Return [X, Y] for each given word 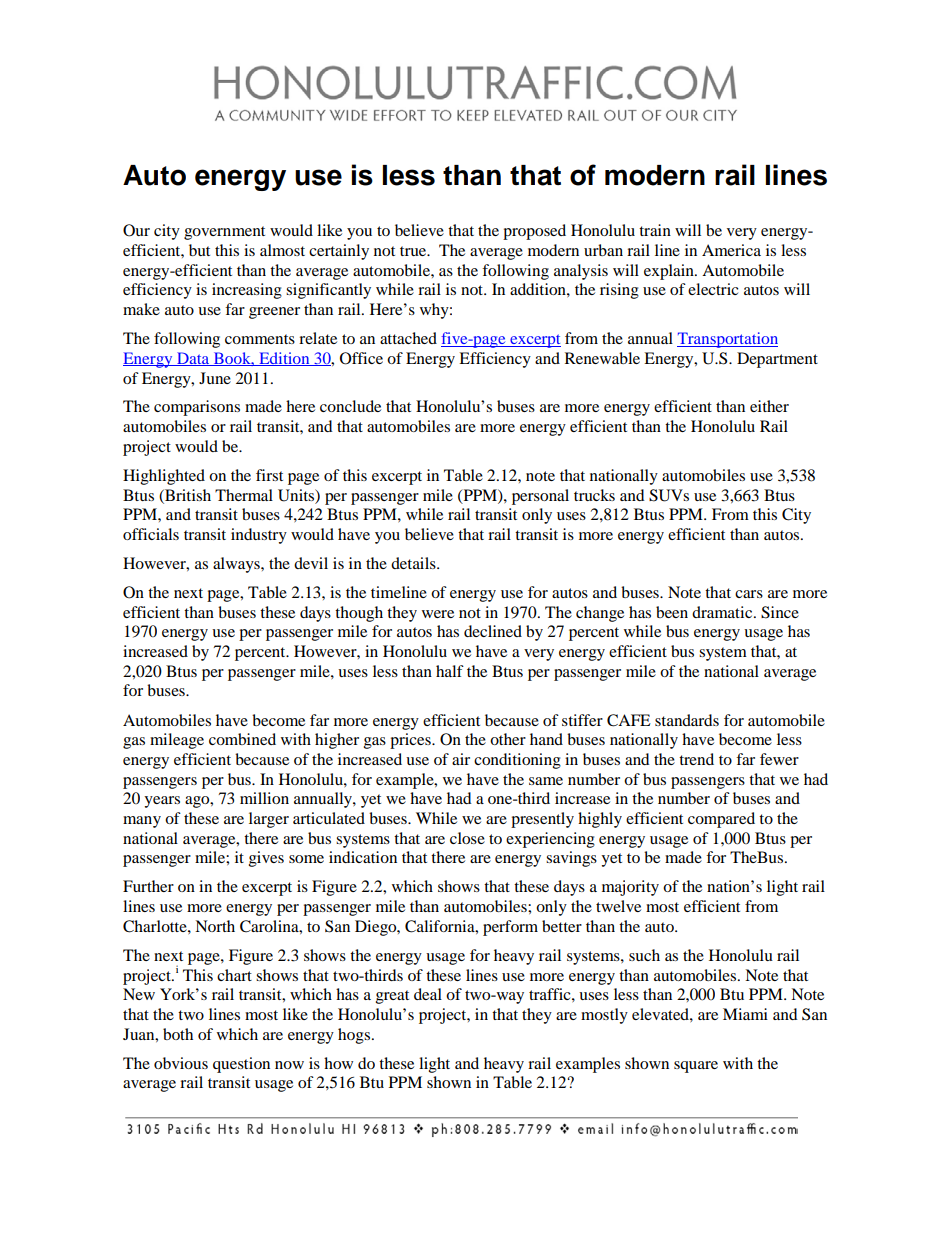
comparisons [197, 408]
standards [687, 720]
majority [630, 888]
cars [749, 594]
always [237, 565]
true [414, 251]
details [414, 563]
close [467, 838]
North [215, 926]
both [178, 1034]
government [224, 233]
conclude [350, 406]
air [461, 759]
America [731, 250]
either [769, 406]
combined [242, 739]
